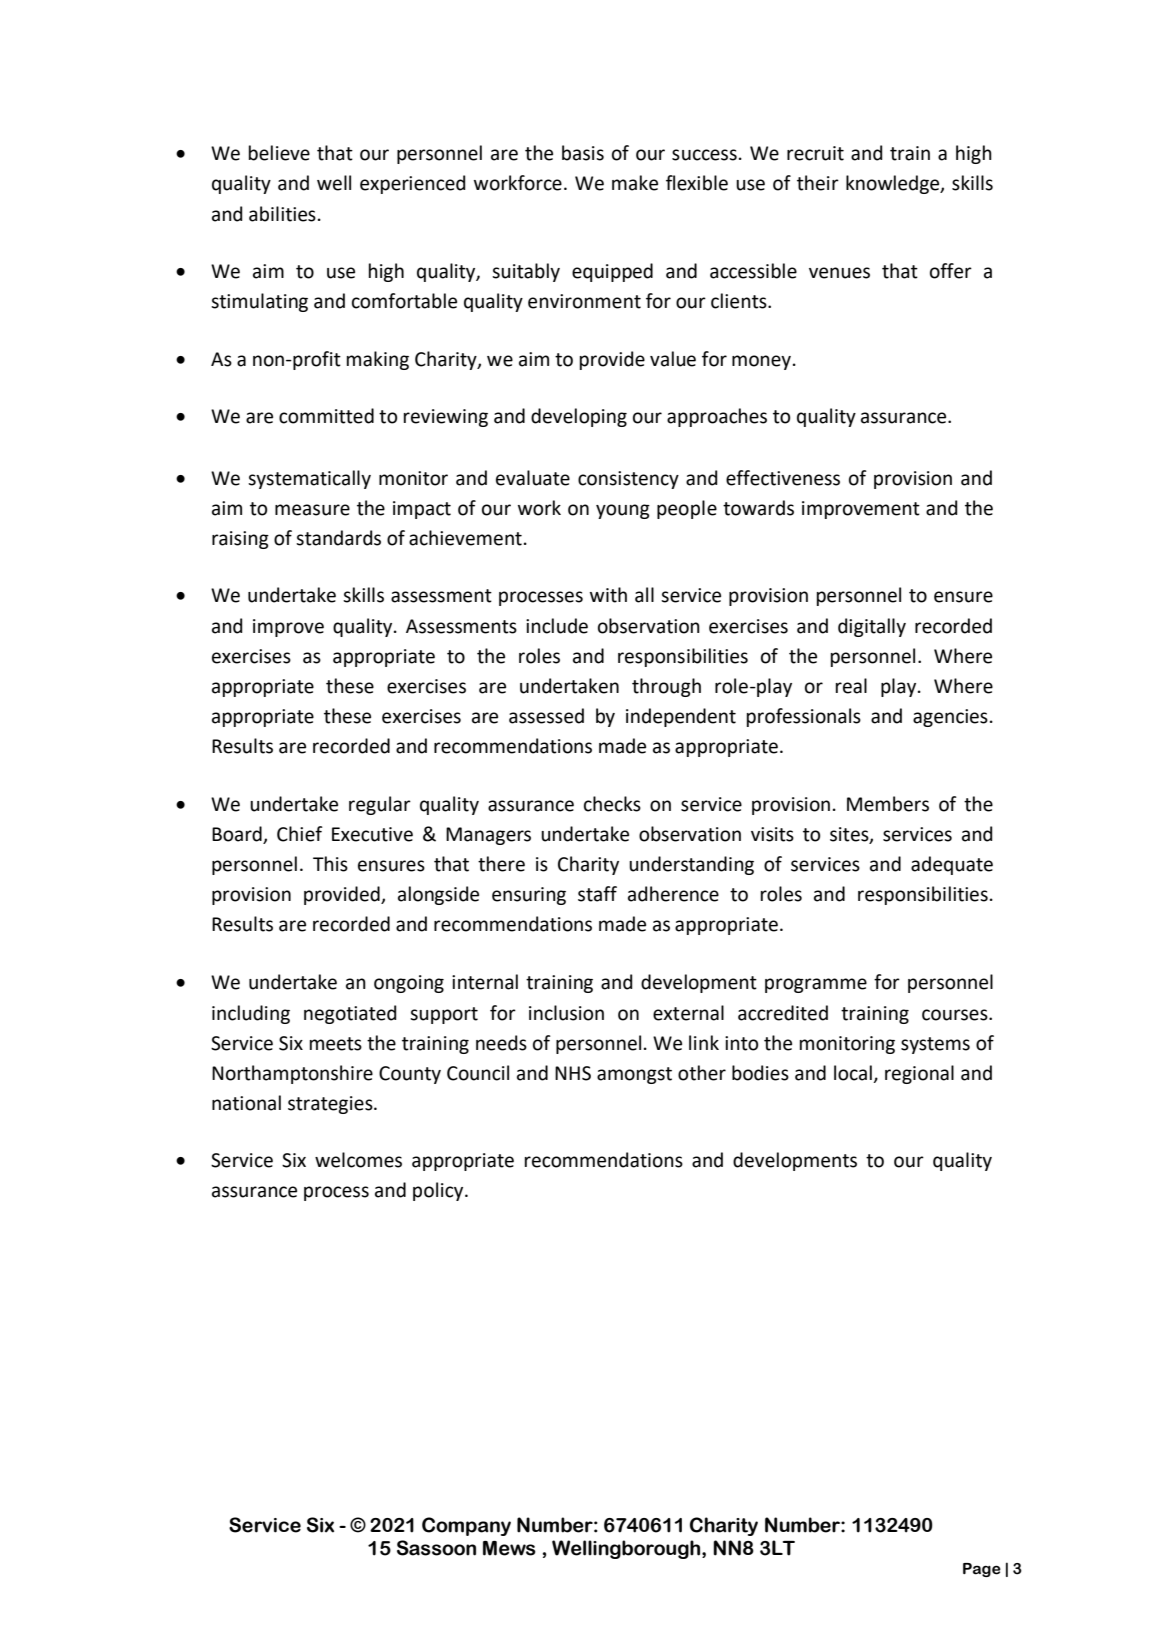 The image size is (1163, 1644). Describe the element at coordinates (338, 538) in the page. I see `standards` at that location.
